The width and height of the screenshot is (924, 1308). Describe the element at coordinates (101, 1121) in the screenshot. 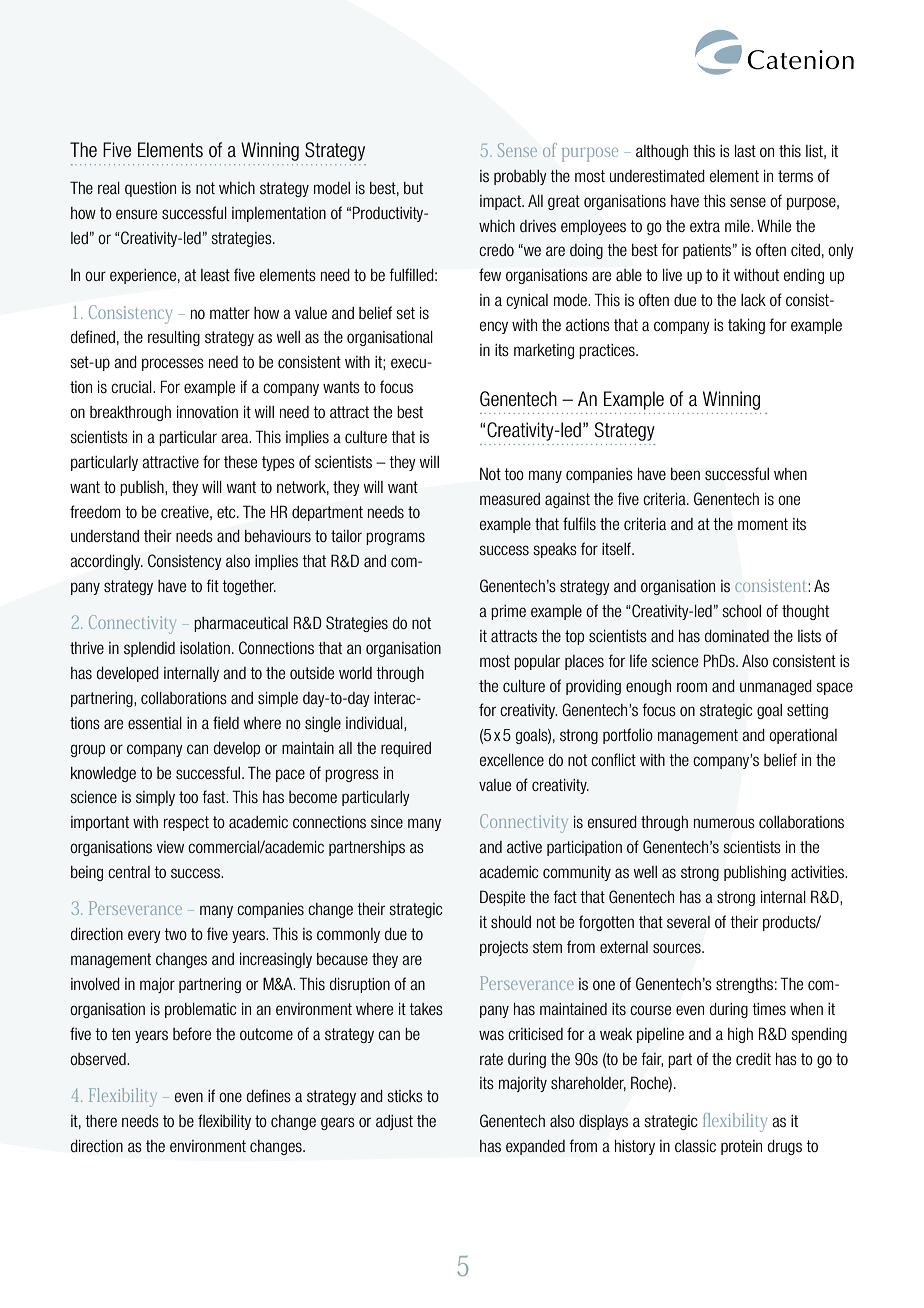

I see `there` at that location.
